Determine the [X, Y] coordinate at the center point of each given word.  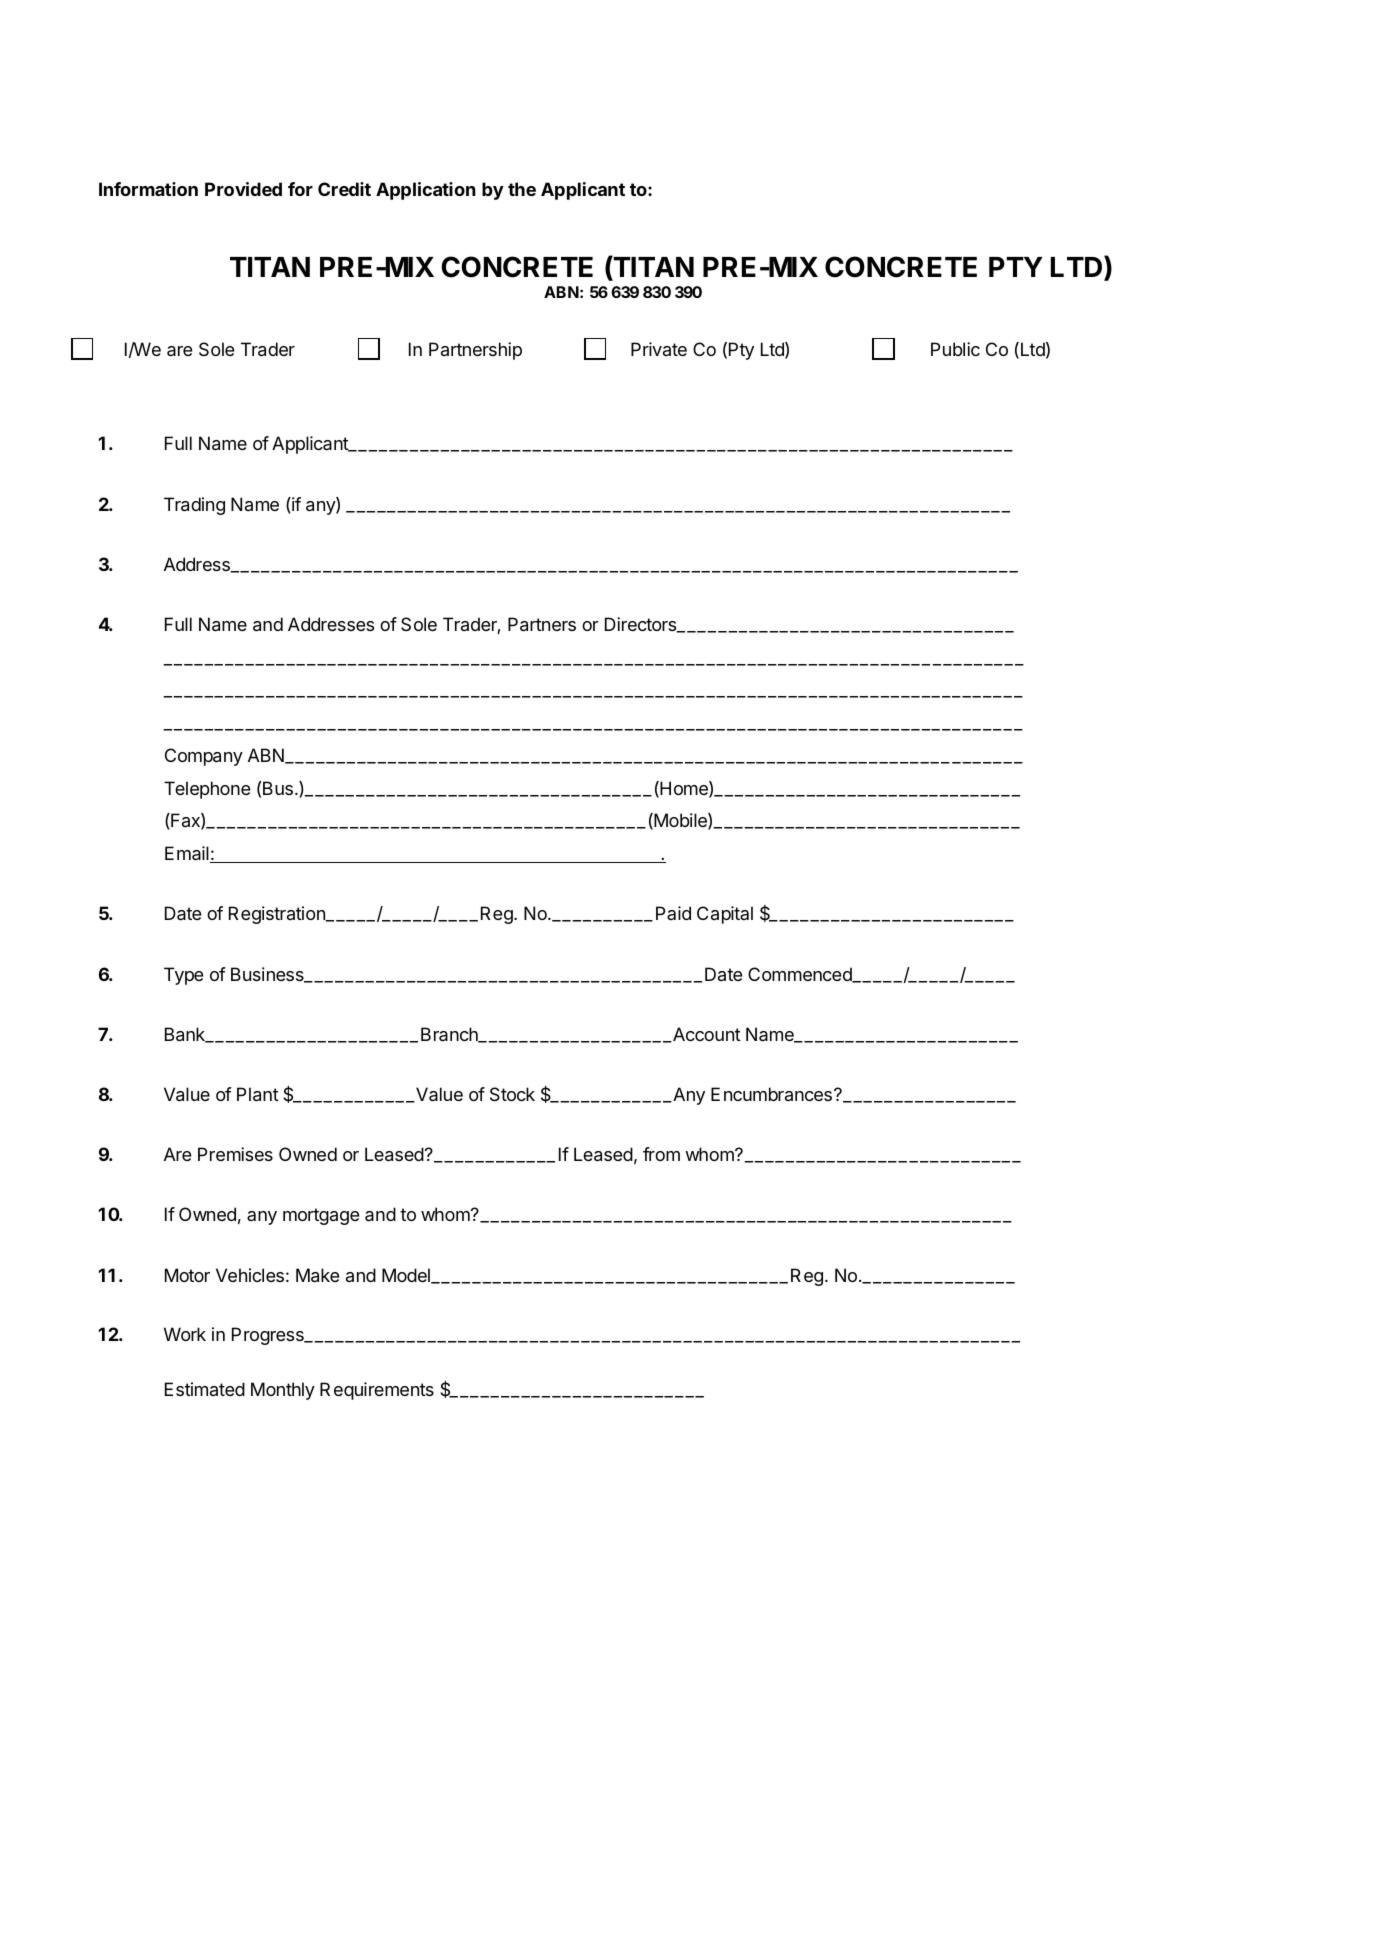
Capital [725, 915]
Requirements [377, 1391]
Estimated [205, 1389]
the [522, 189]
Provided [243, 189]
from [661, 1154]
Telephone [207, 790]
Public [955, 349]
